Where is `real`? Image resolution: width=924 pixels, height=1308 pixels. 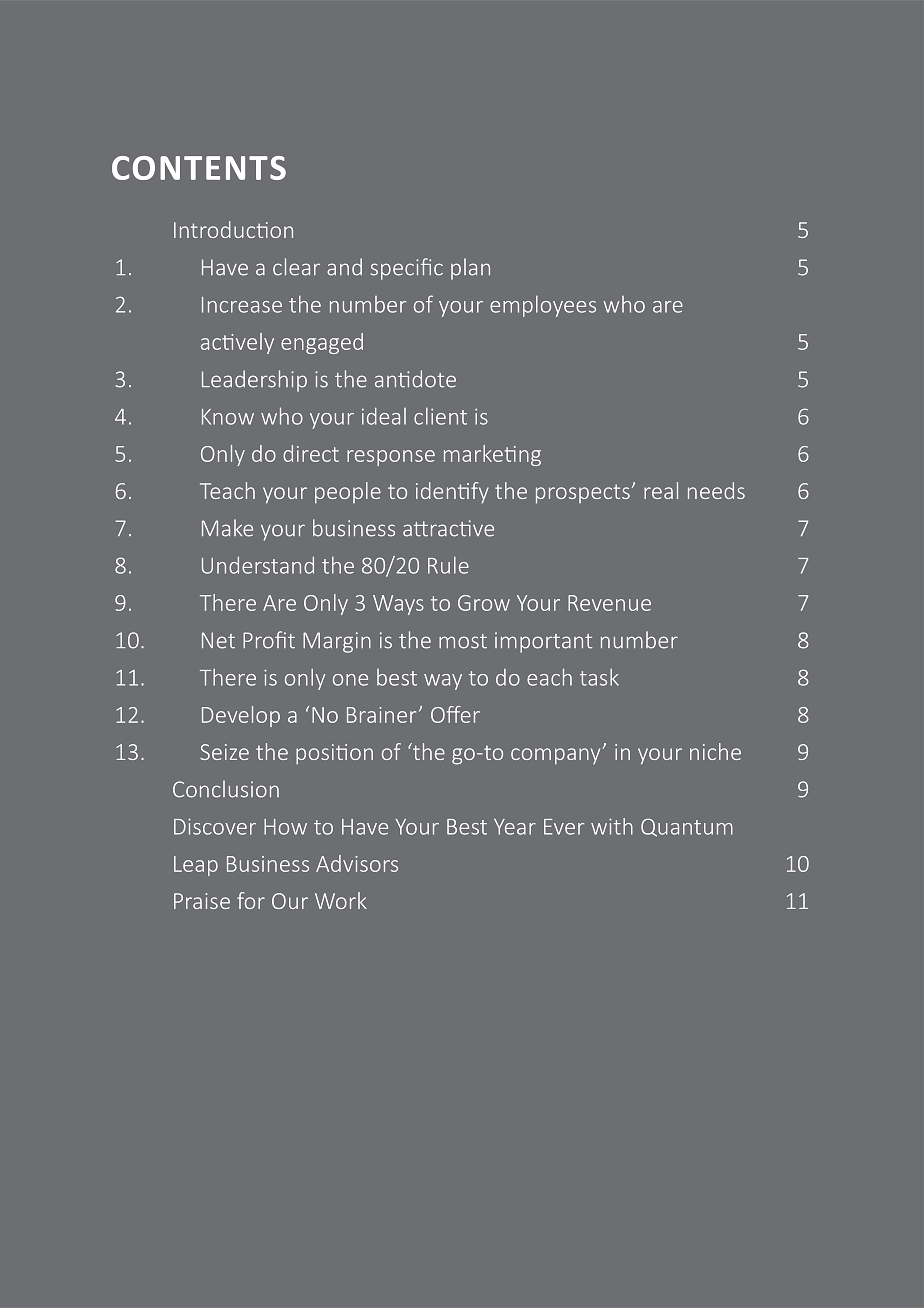 real is located at coordinates (661, 490).
